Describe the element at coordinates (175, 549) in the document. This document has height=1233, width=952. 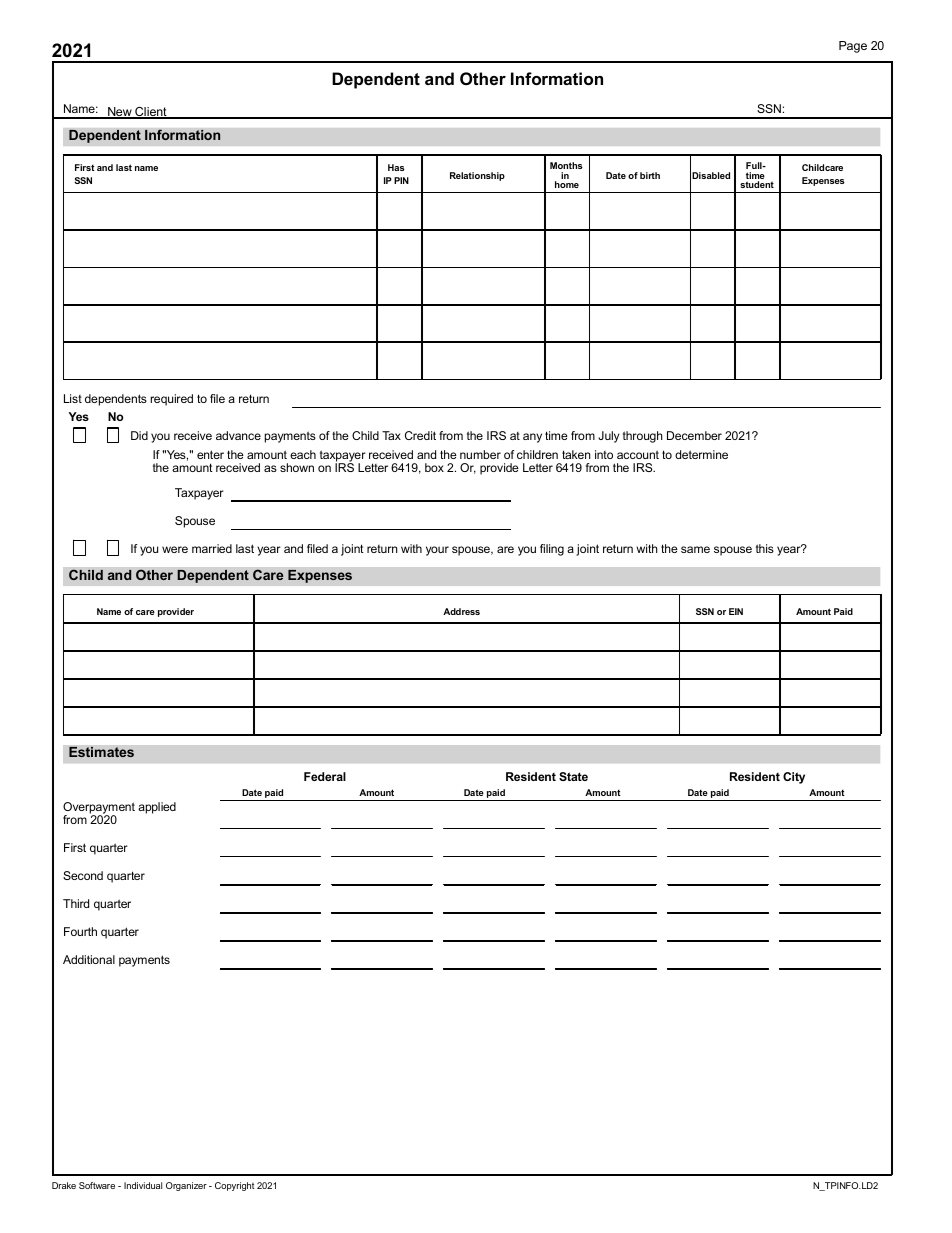
I see `were` at that location.
